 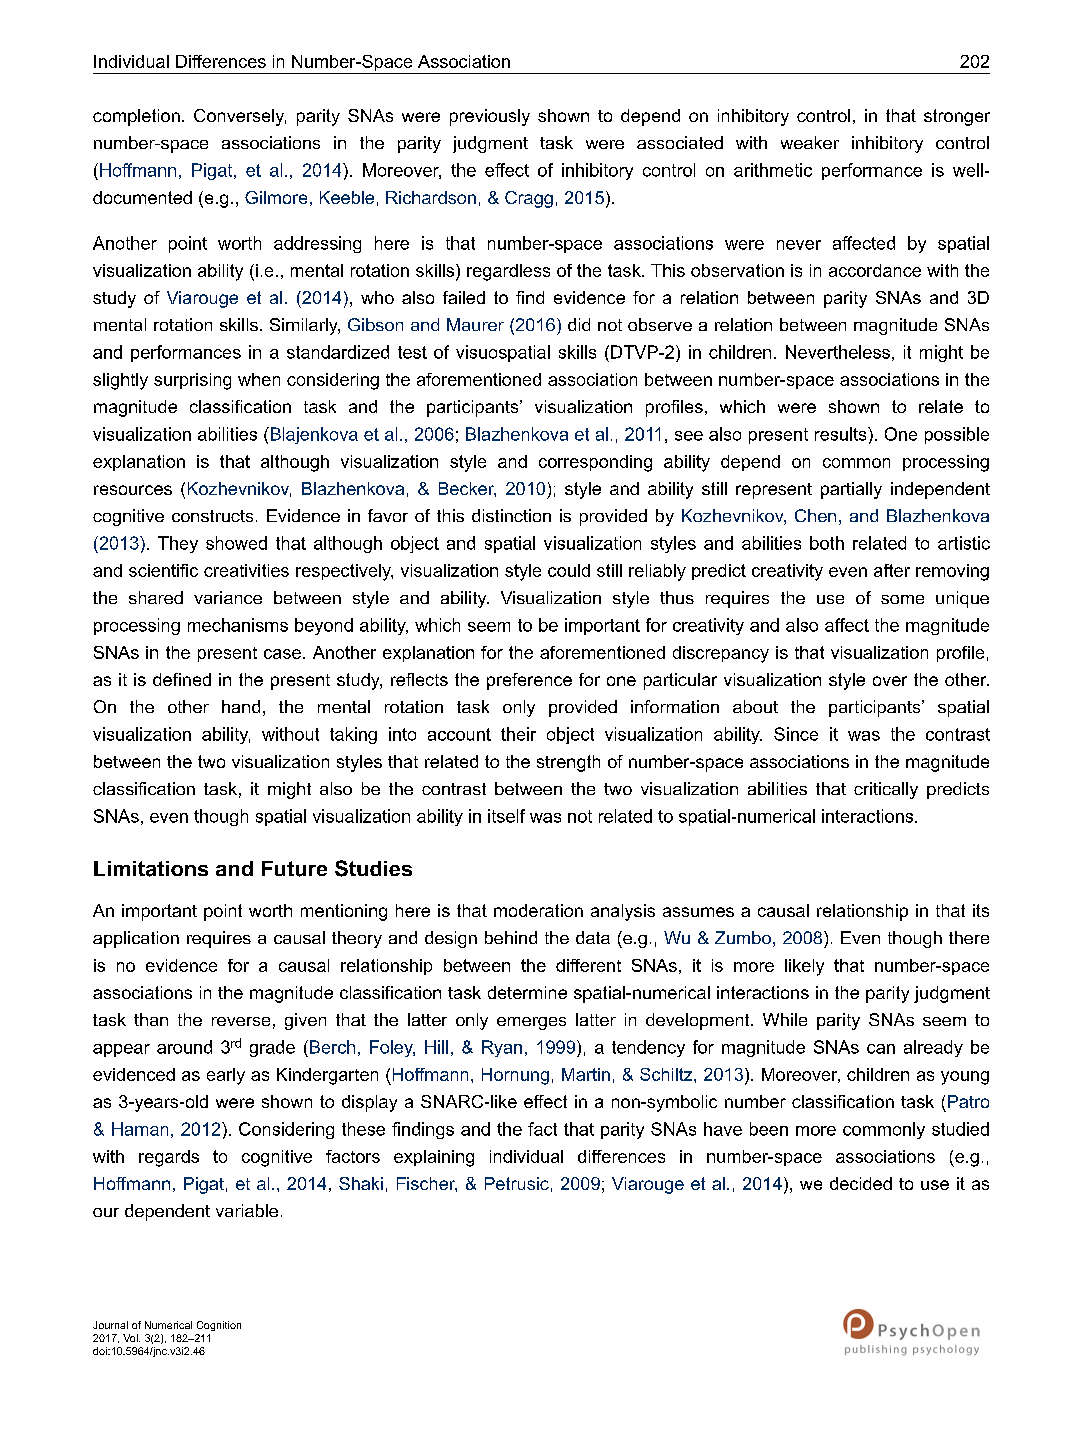 What do you see at coordinates (538, 910) in the image?
I see `moderation` at bounding box center [538, 910].
